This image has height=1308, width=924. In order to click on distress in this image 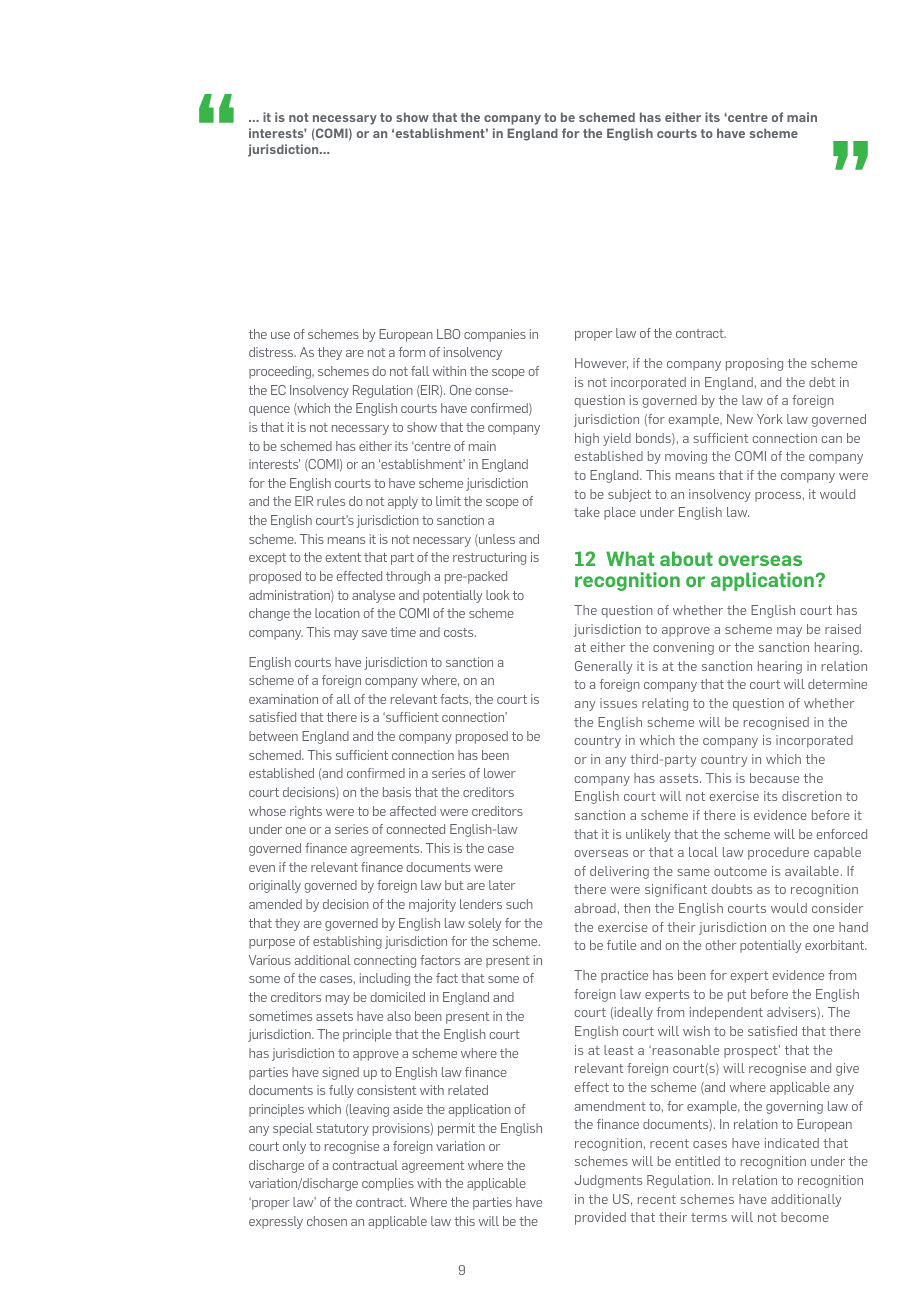, I will do `click(272, 352)`.
